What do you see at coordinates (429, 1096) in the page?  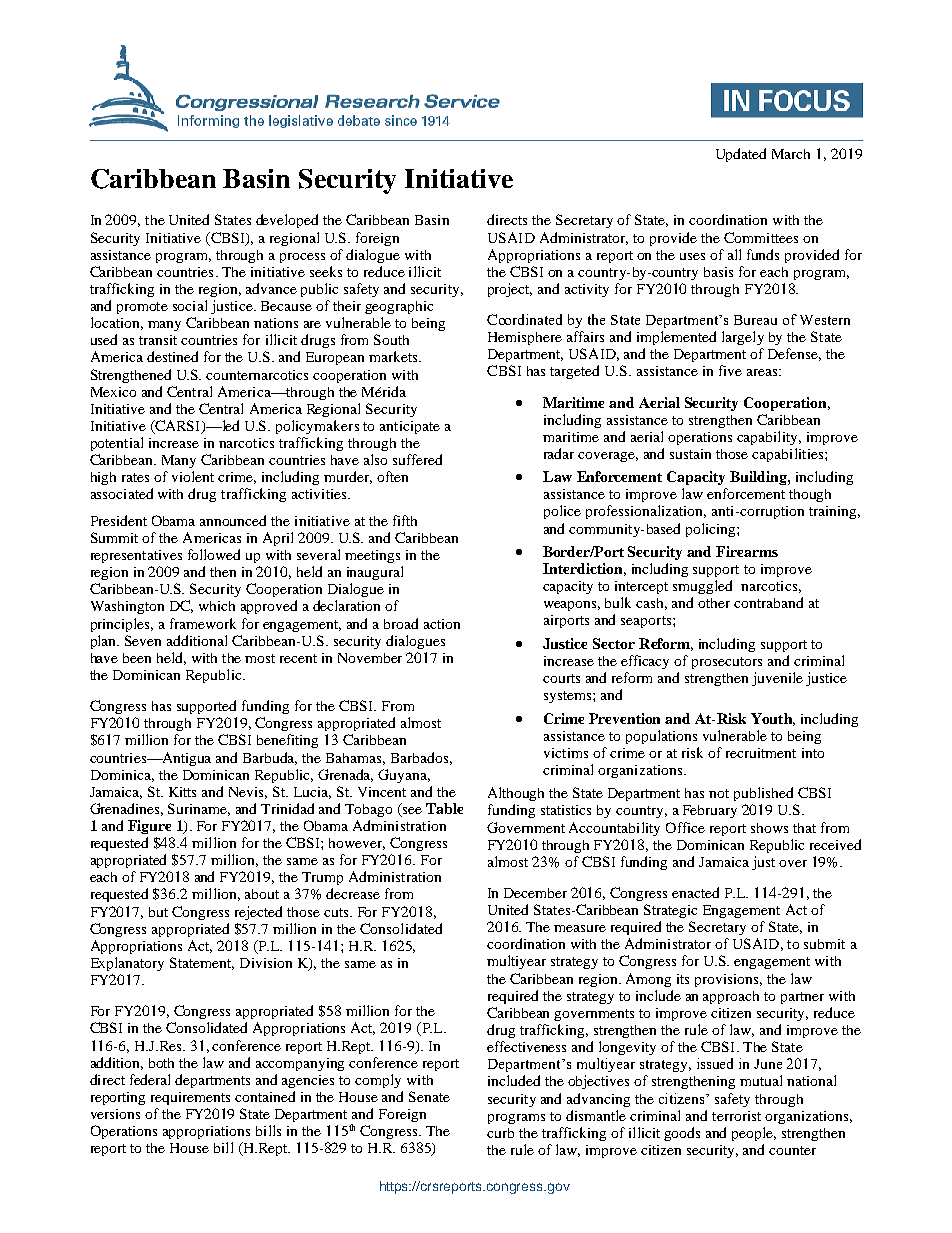 I see `Senate` at bounding box center [429, 1096].
